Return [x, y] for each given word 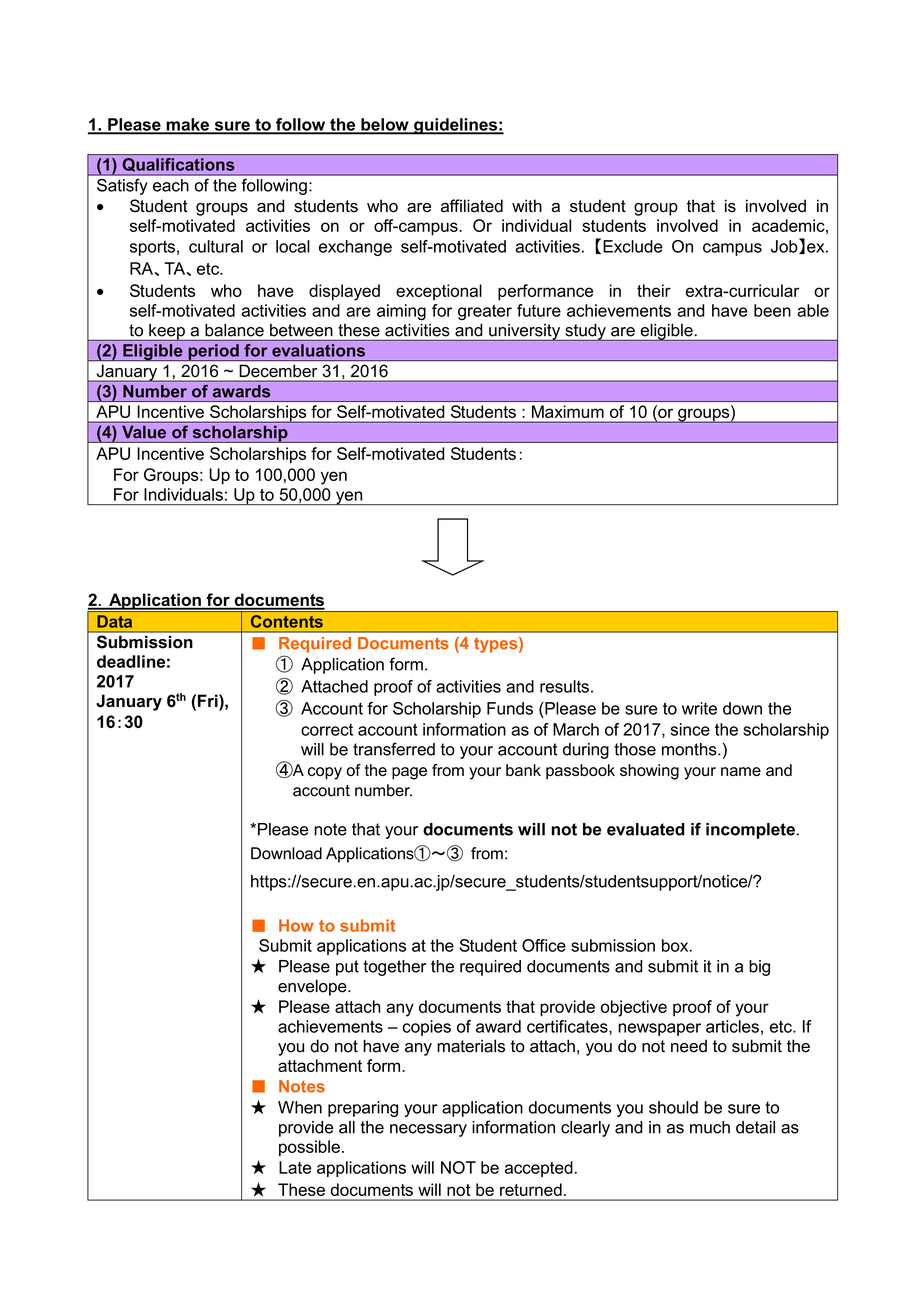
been [772, 310]
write [699, 708]
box [676, 945]
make [187, 125]
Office [544, 945]
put [347, 968]
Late [295, 1167]
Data [115, 621]
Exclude [633, 246]
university [525, 332]
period [213, 352]
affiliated [472, 206]
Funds [510, 708]
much [710, 1127]
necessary [428, 1130]
